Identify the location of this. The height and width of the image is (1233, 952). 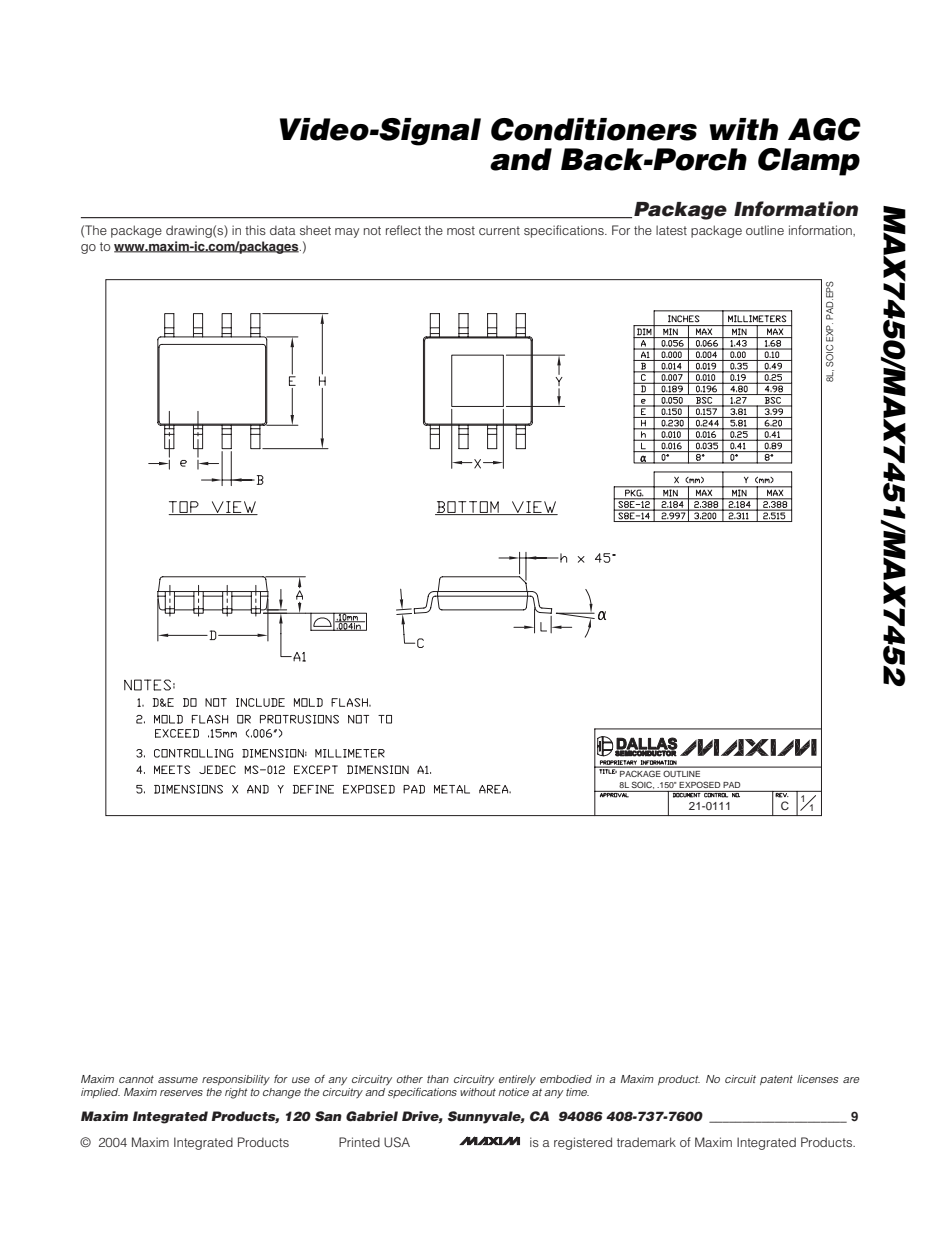
(255, 230).
